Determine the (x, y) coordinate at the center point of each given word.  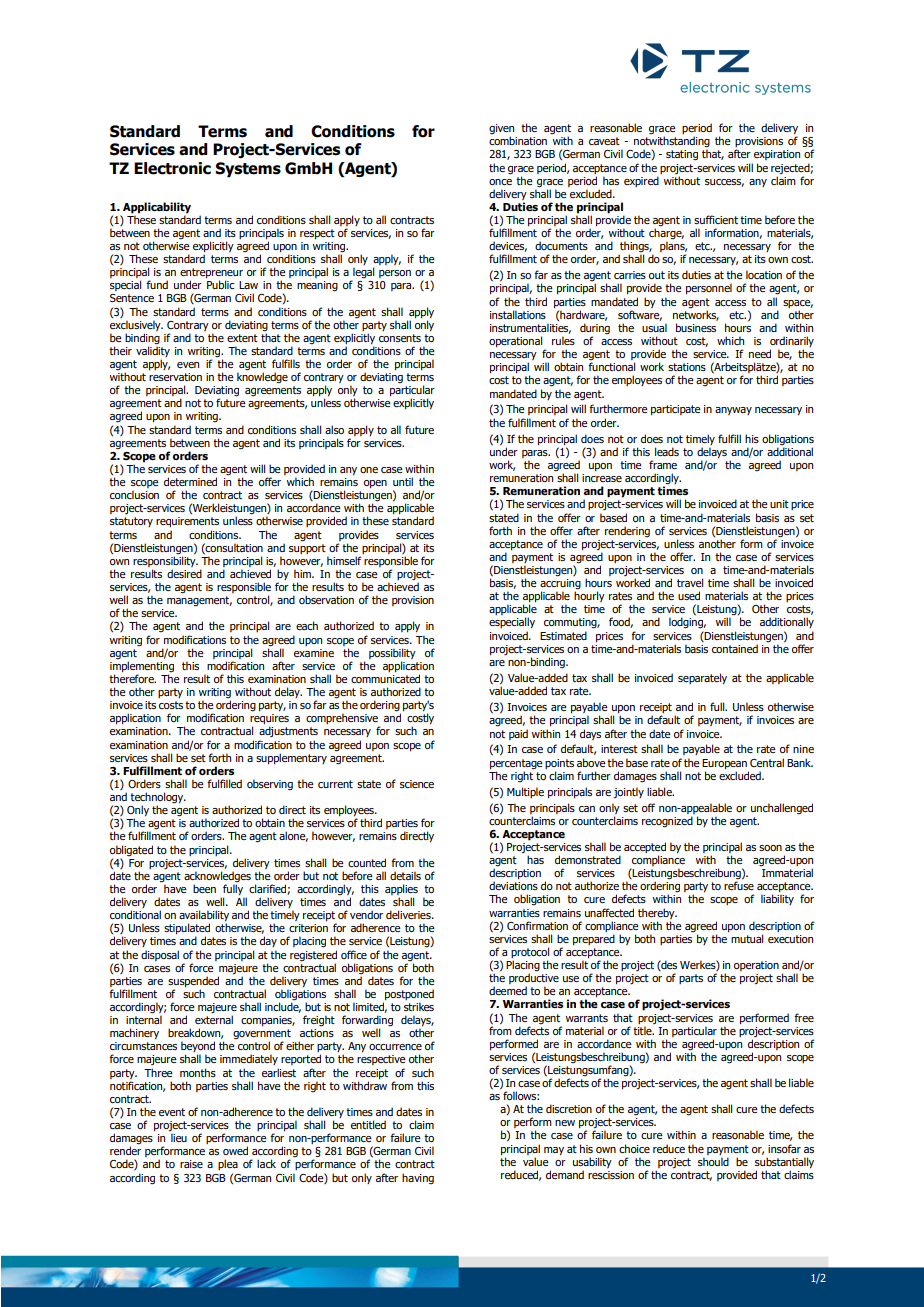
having (418, 1179)
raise (191, 1164)
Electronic (172, 168)
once (500, 182)
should (713, 1161)
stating (682, 155)
